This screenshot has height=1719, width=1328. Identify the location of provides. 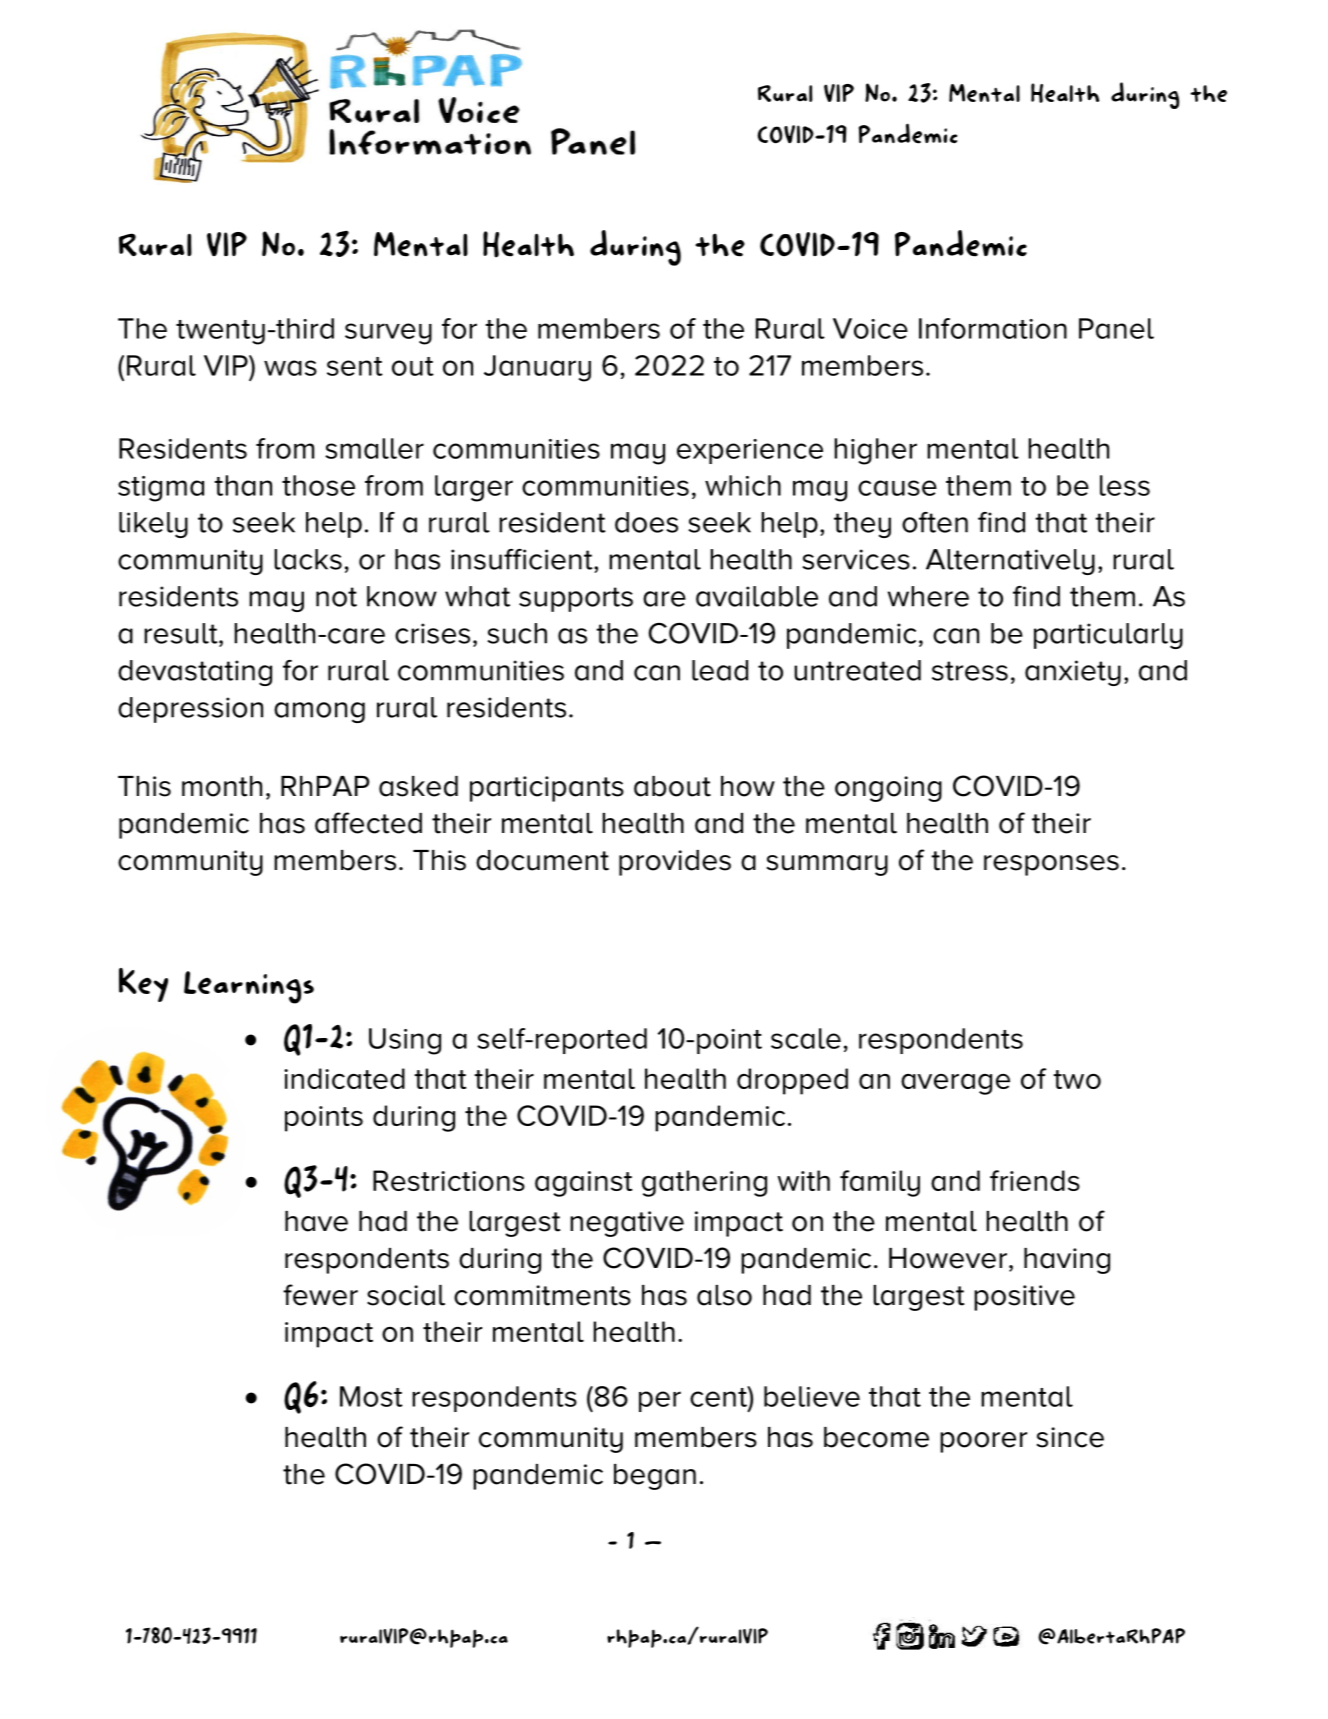
(675, 863).
